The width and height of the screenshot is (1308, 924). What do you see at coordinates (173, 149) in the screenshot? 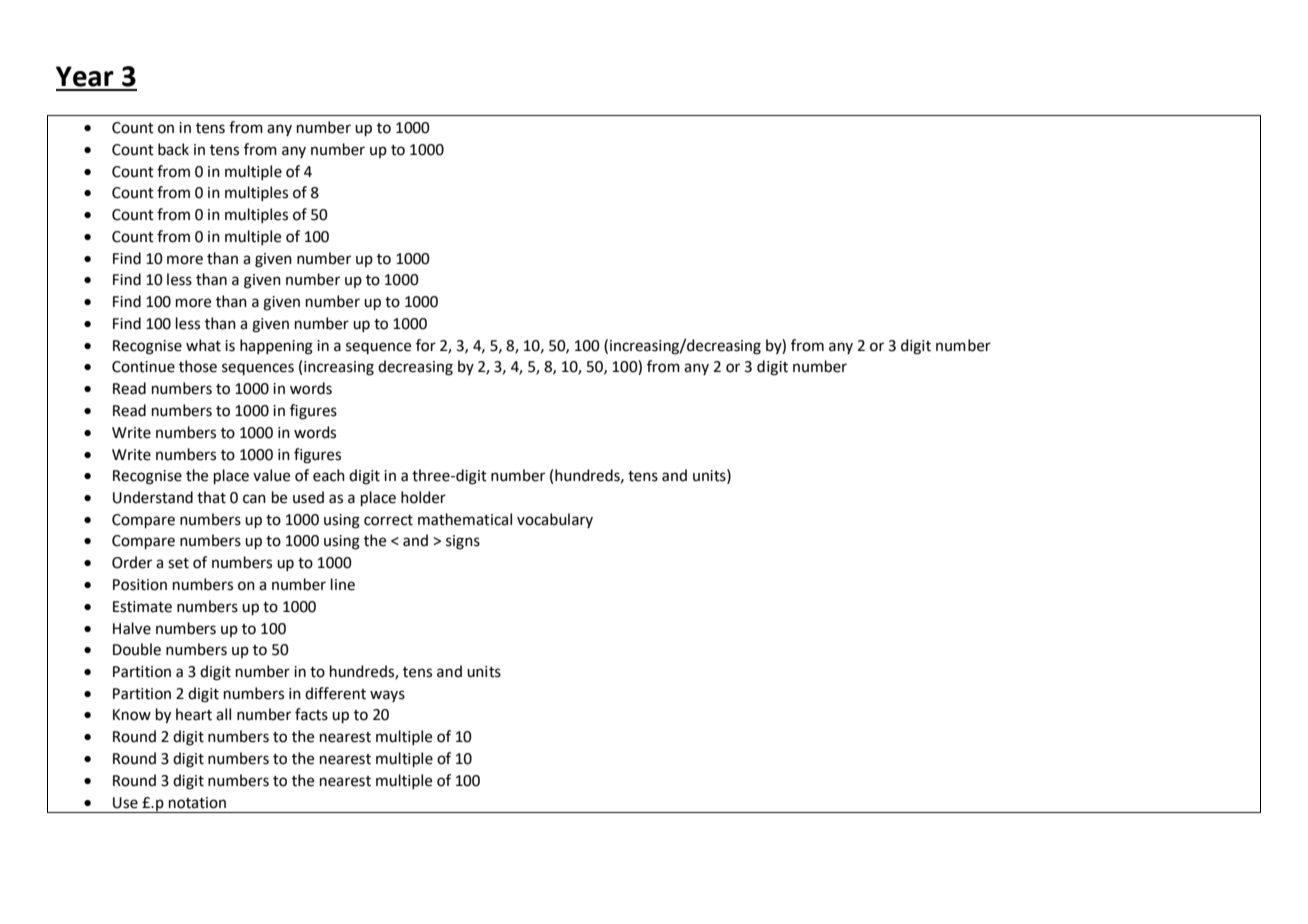
I see `back` at bounding box center [173, 149].
